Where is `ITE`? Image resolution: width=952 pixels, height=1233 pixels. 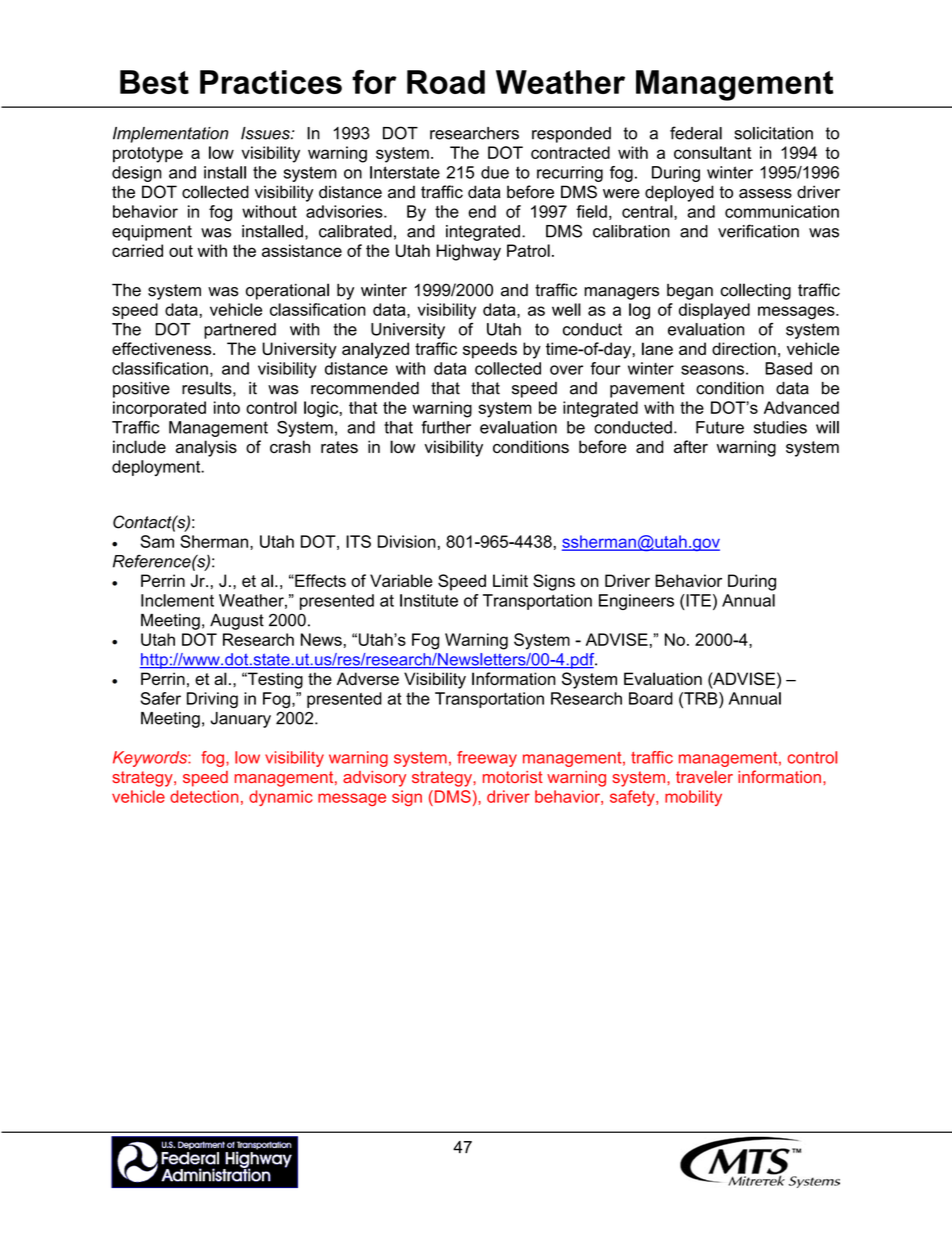 ITE is located at coordinates (697, 600).
